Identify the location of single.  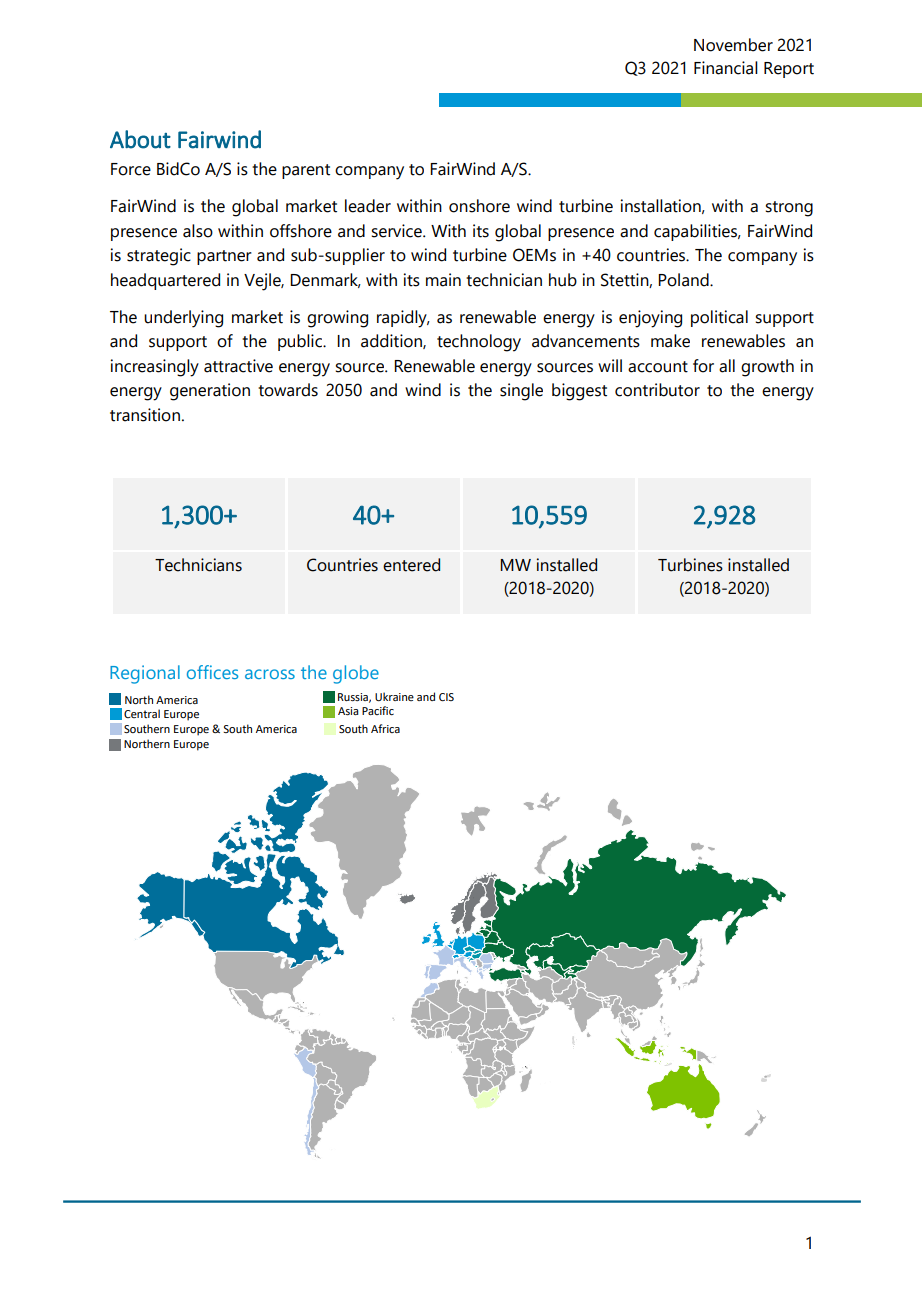
(521, 392).
